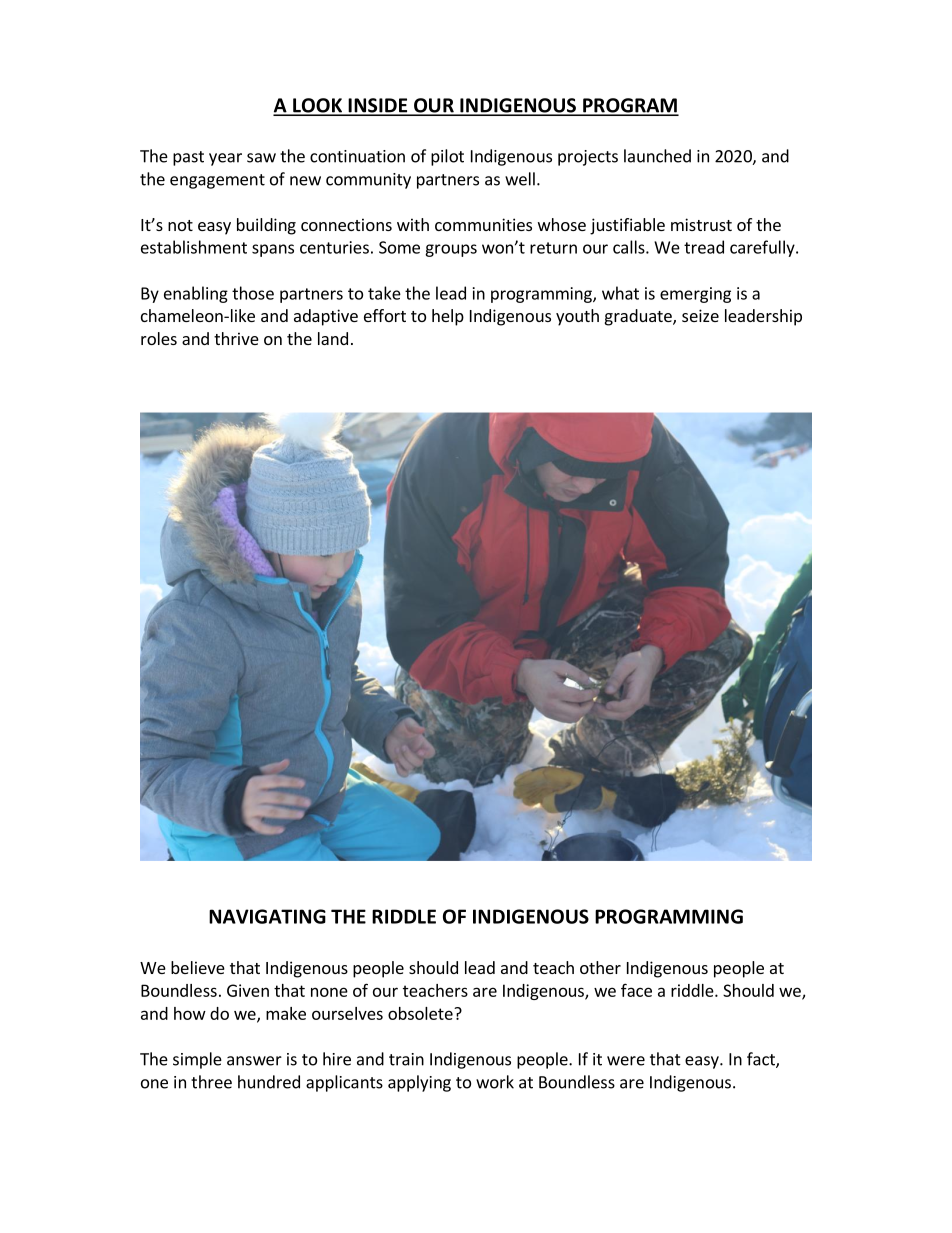  Describe the element at coordinates (657, 156) in the screenshot. I see `launched` at that location.
